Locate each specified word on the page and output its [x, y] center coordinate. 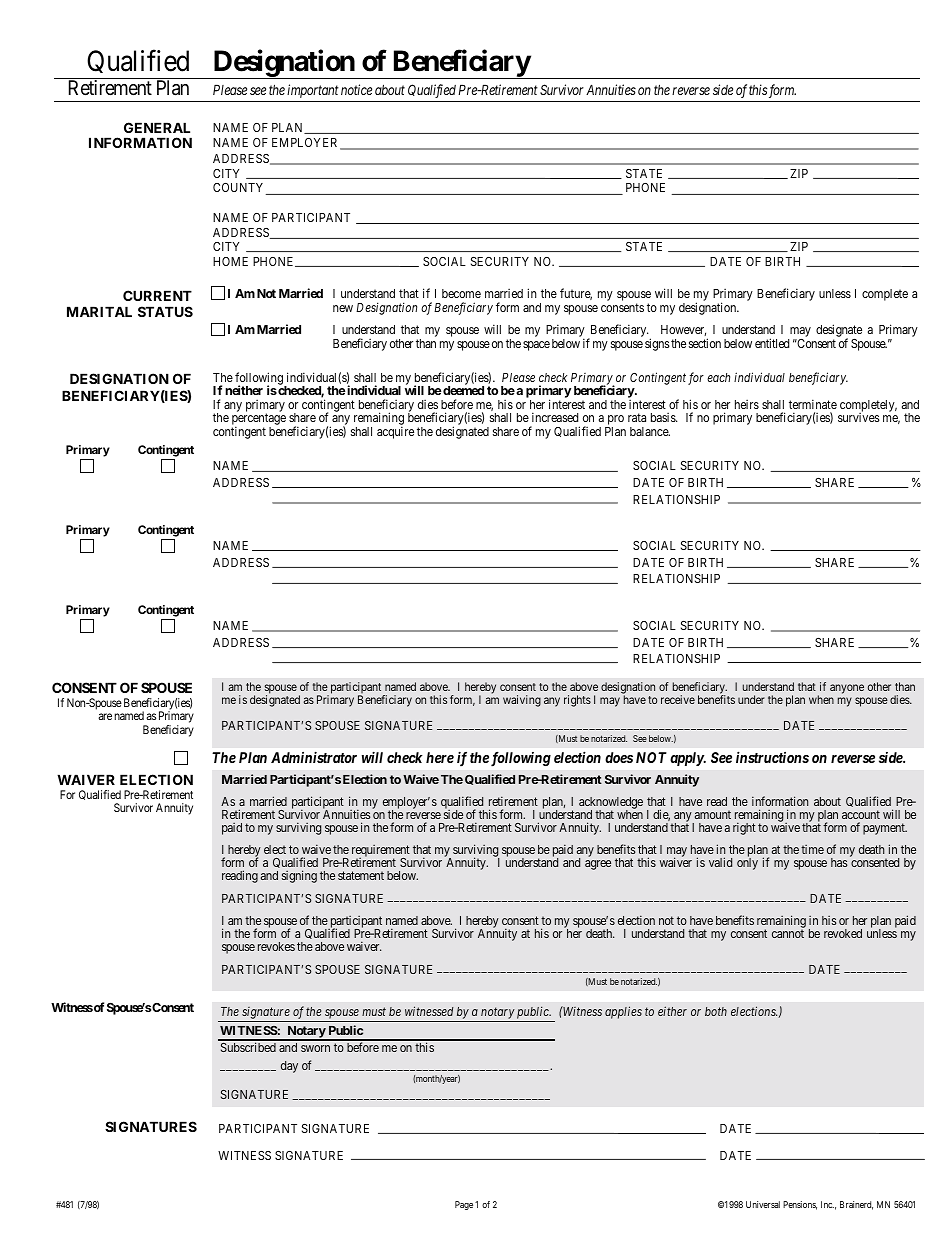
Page [464, 1205]
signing [299, 876]
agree [598, 865]
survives [859, 417]
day [289, 1067]
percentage [259, 420]
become [461, 293]
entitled [772, 343]
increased [555, 417]
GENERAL [157, 127]
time [812, 849]
